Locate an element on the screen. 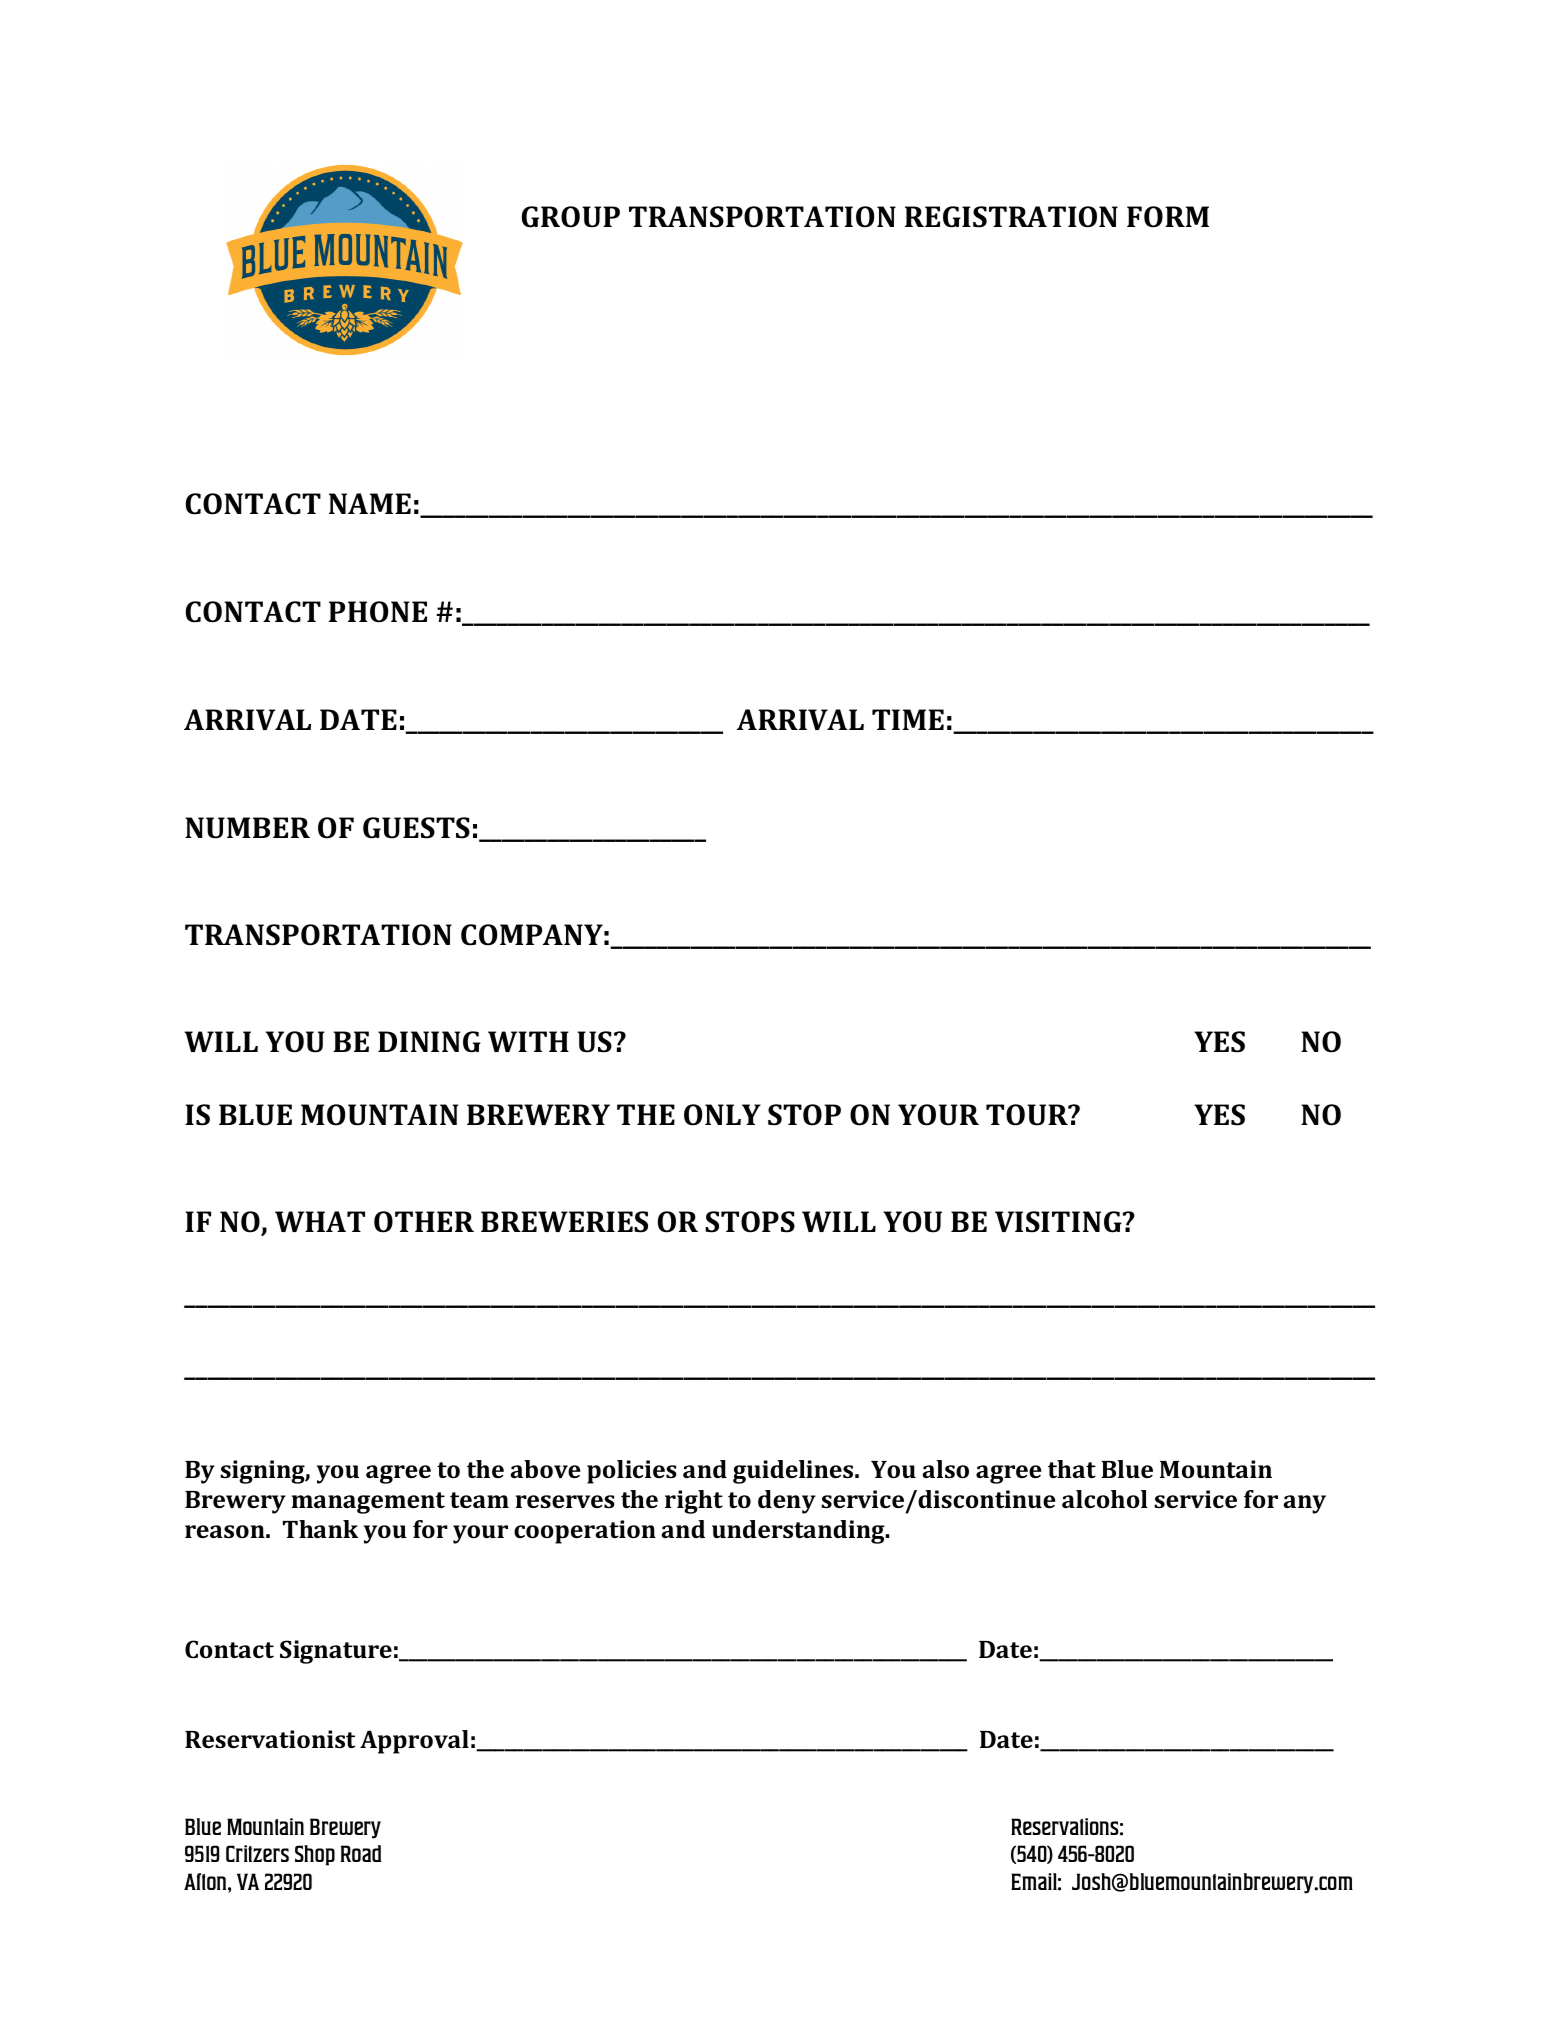  PHONE is located at coordinates (378, 612).
